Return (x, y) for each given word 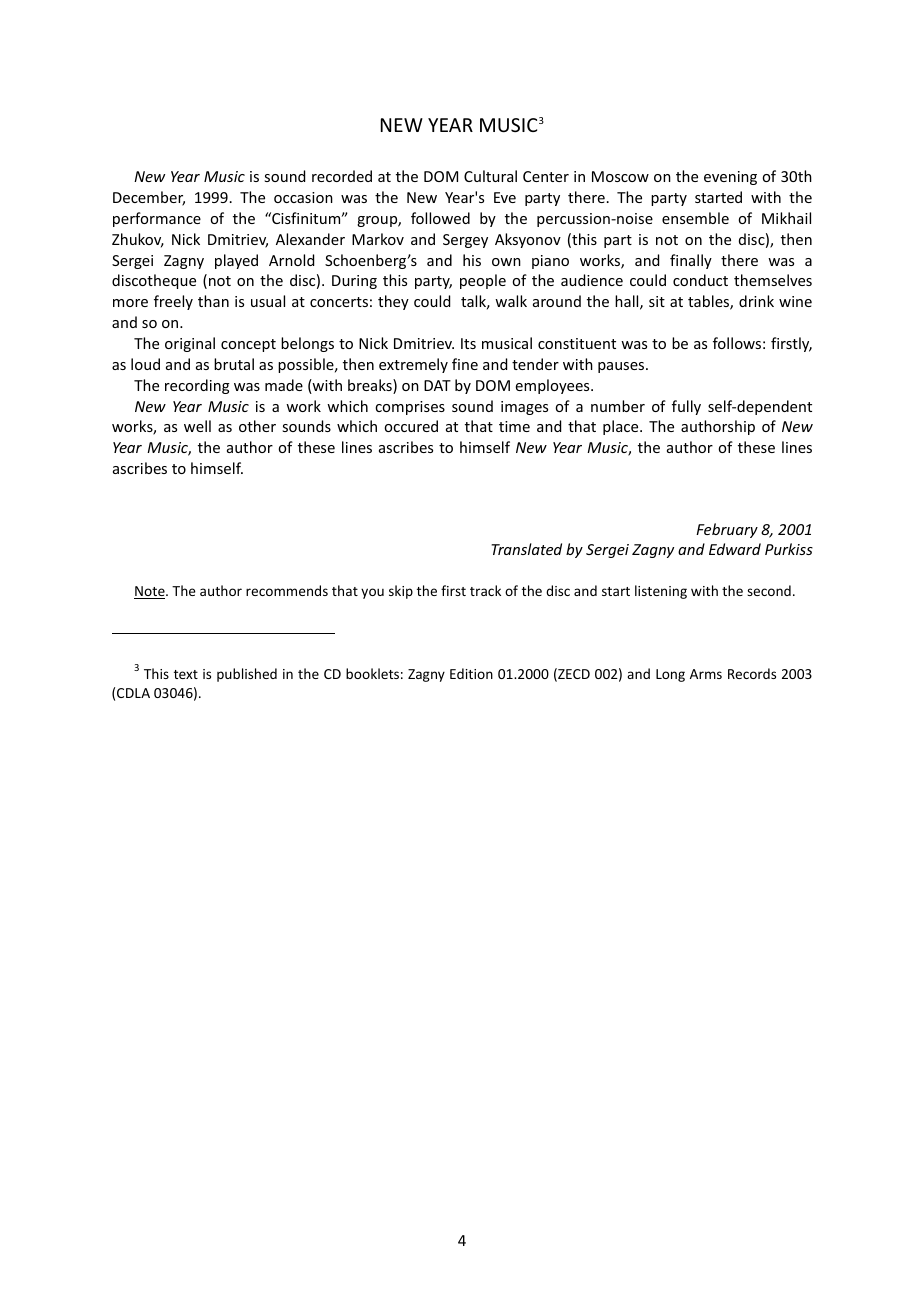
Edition (471, 673)
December (149, 198)
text (186, 674)
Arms (706, 674)
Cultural (490, 176)
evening (730, 178)
